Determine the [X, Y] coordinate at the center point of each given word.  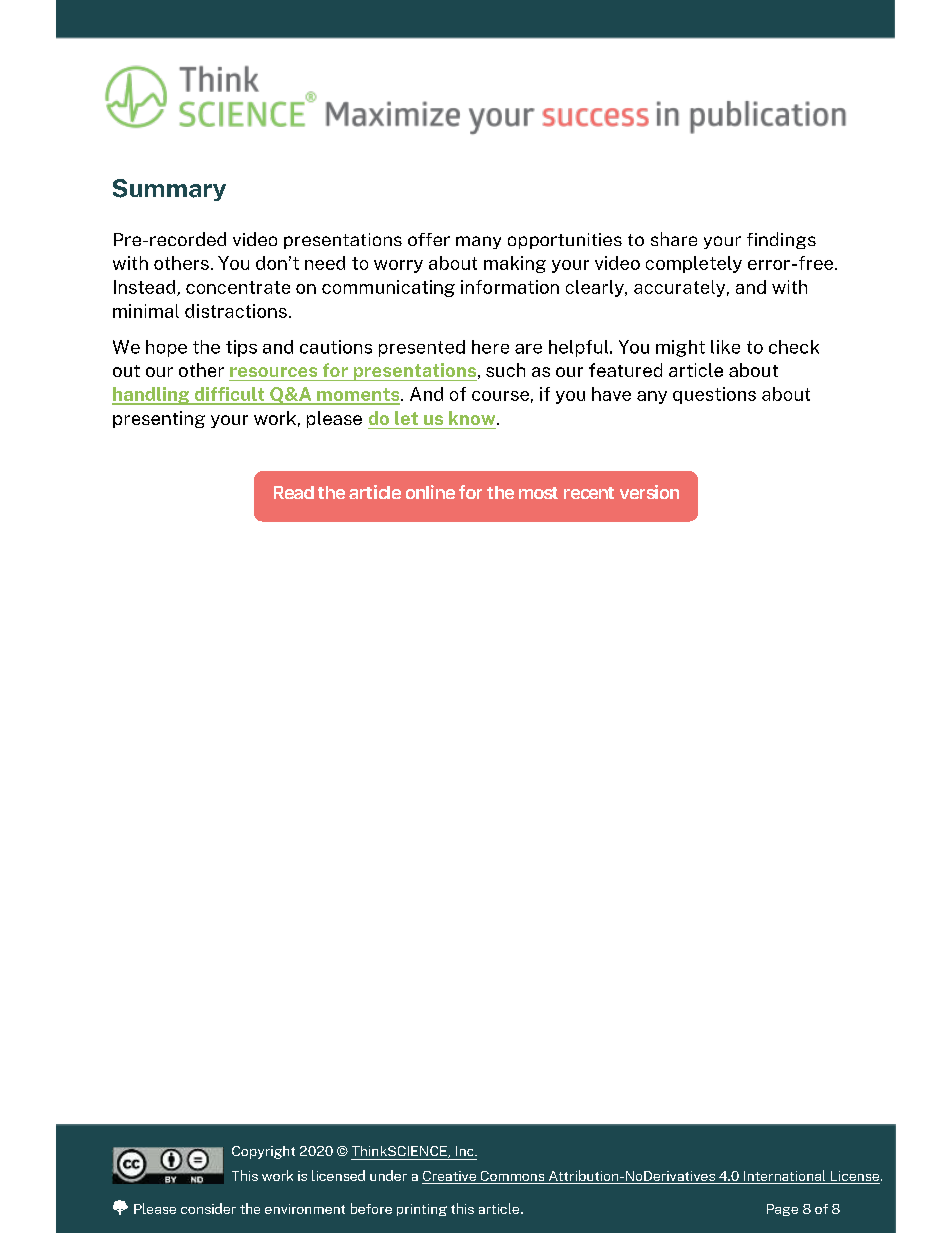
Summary [169, 190]
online [430, 492]
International [785, 1177]
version [649, 492]
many [478, 242]
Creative [450, 1177]
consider [208, 1208]
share [674, 239]
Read [294, 492]
